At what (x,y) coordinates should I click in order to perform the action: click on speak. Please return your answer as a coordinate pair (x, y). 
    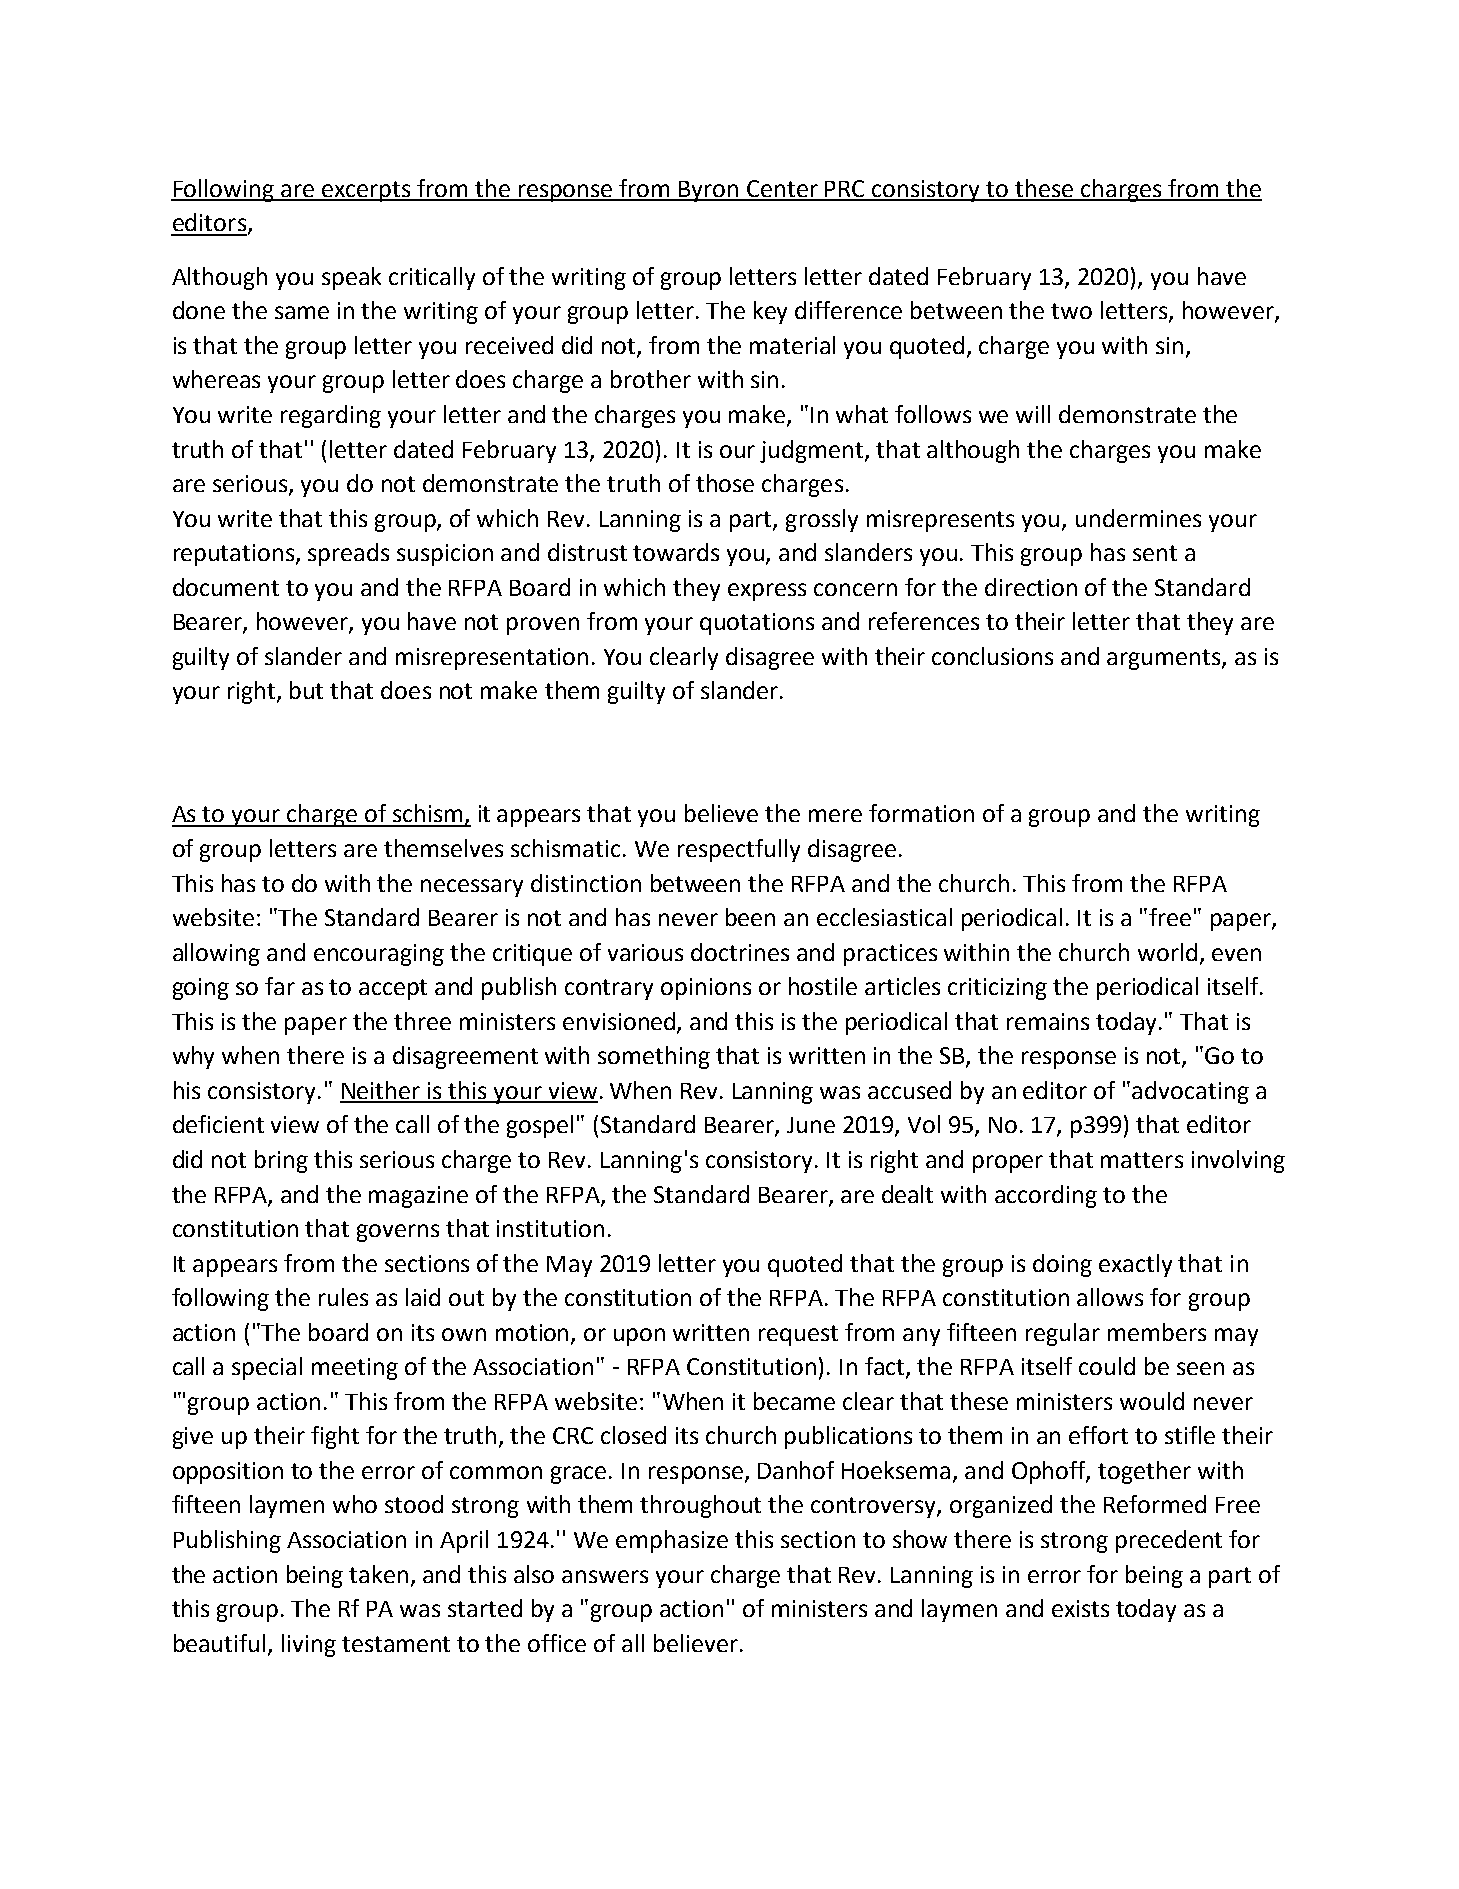
    Looking at the image, I should click on (351, 278).
